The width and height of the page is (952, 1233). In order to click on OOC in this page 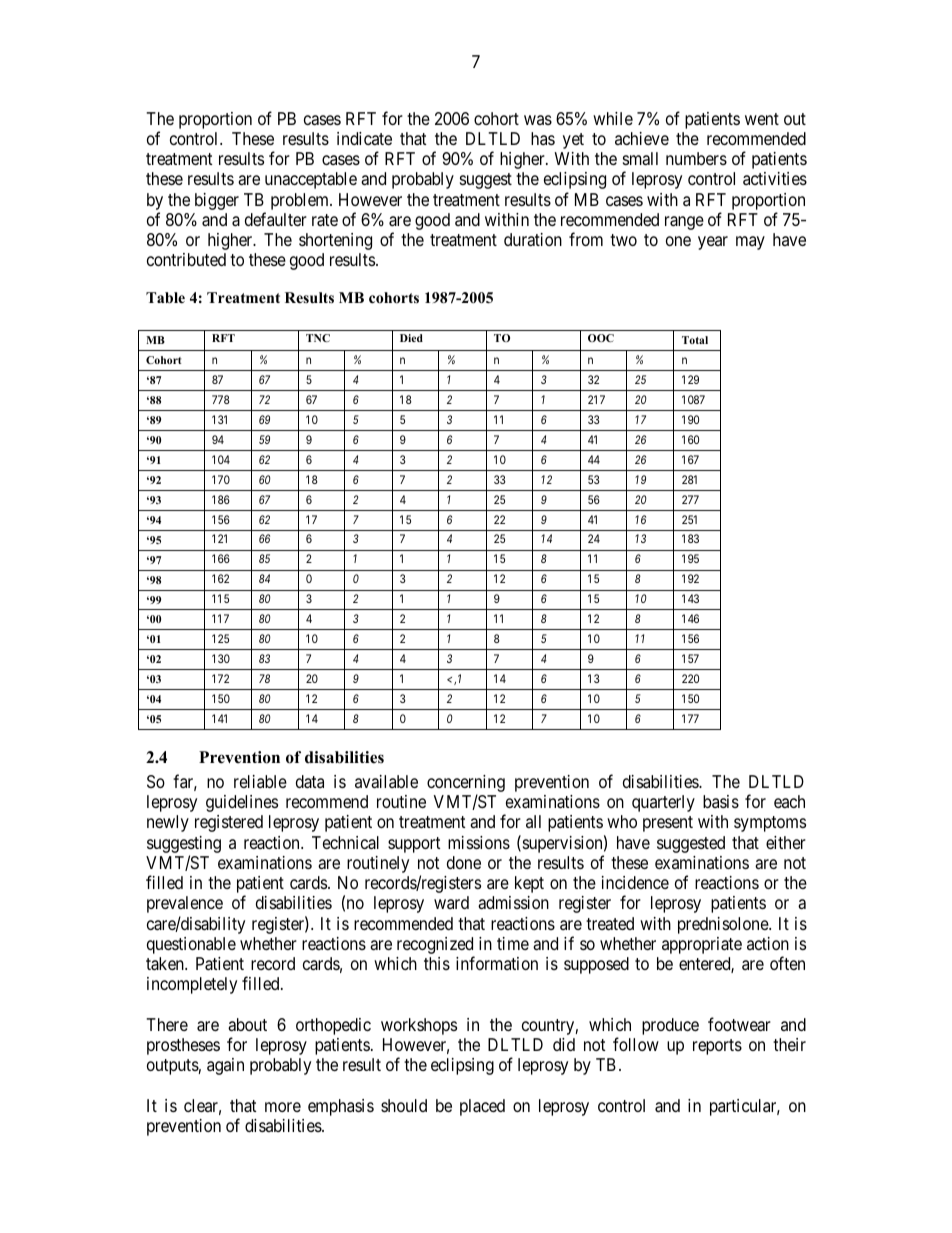, I will do `click(601, 338)`.
